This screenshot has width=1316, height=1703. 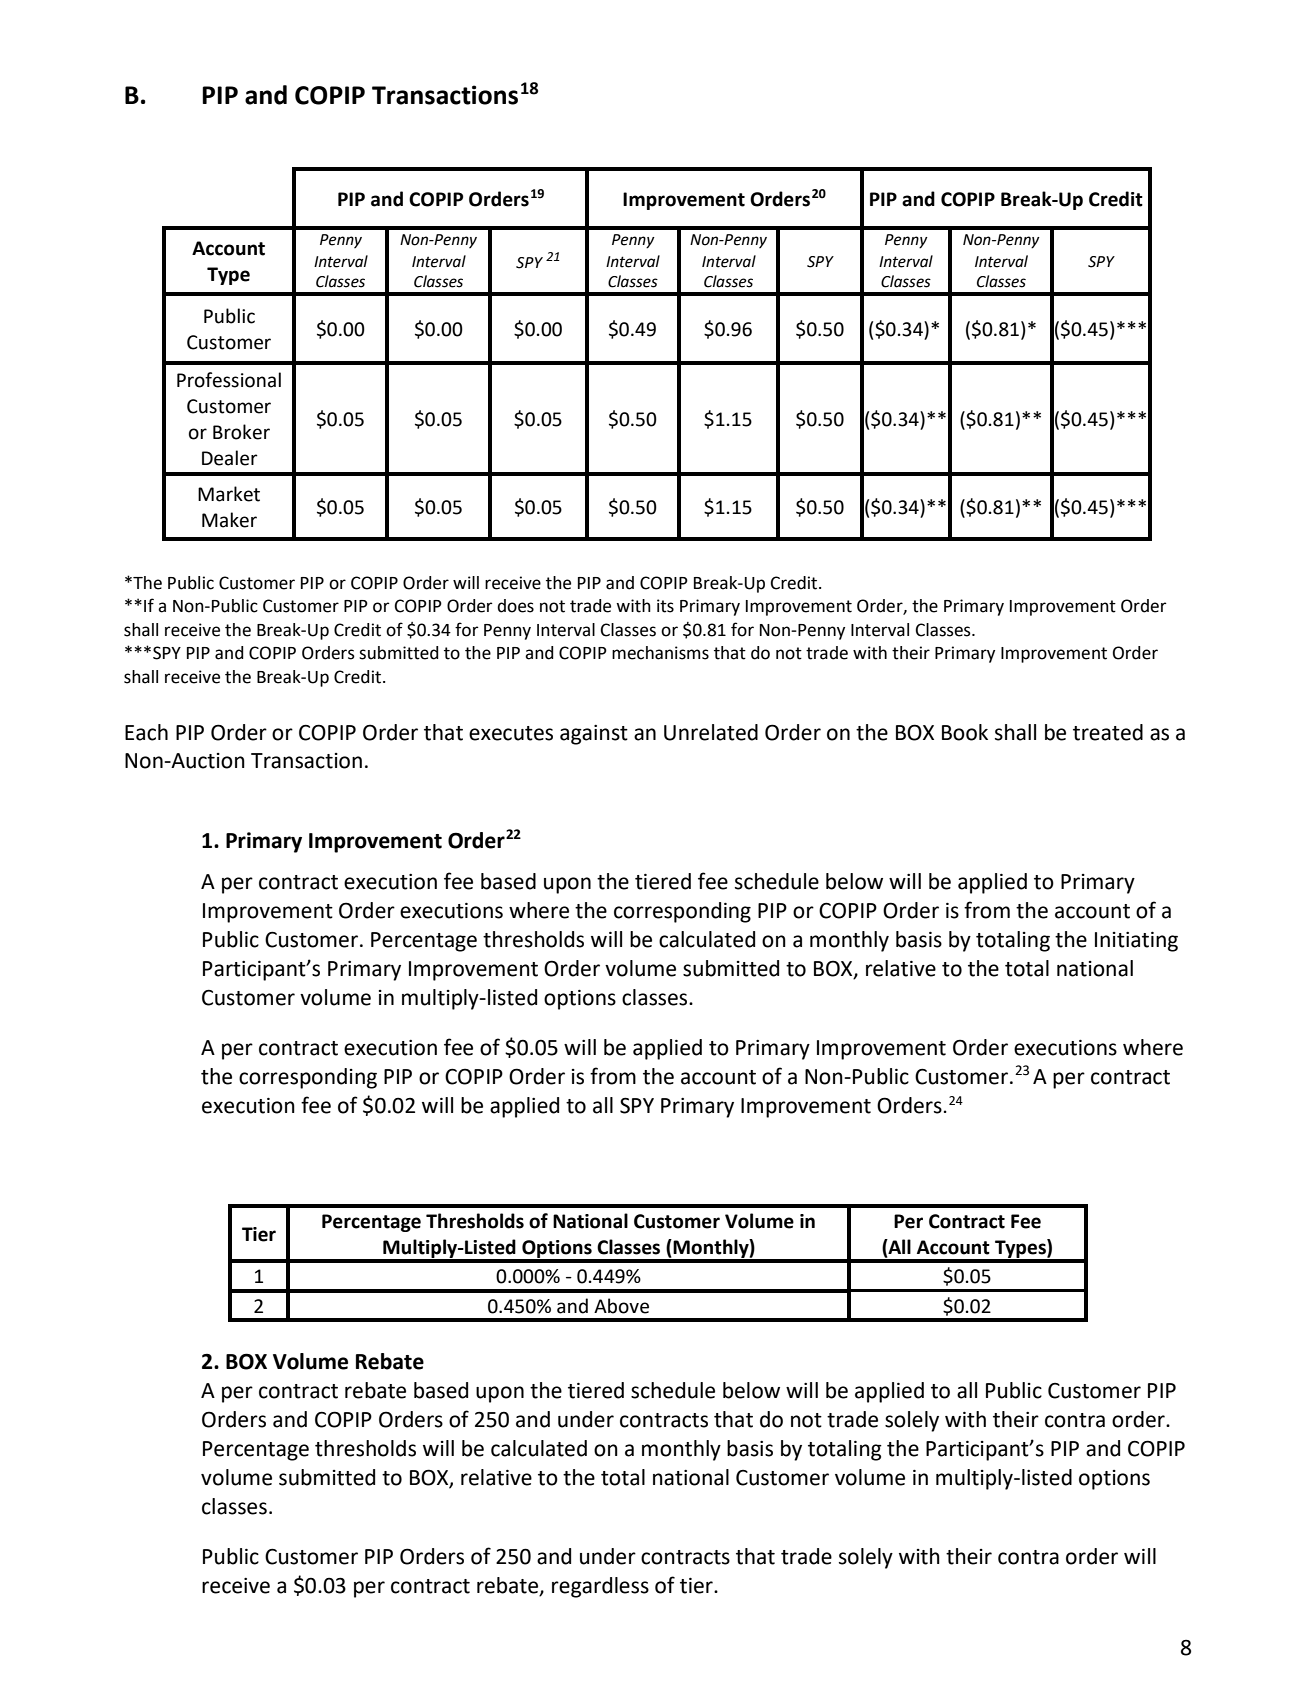 What do you see at coordinates (230, 458) in the screenshot?
I see `Dealer` at bounding box center [230, 458].
